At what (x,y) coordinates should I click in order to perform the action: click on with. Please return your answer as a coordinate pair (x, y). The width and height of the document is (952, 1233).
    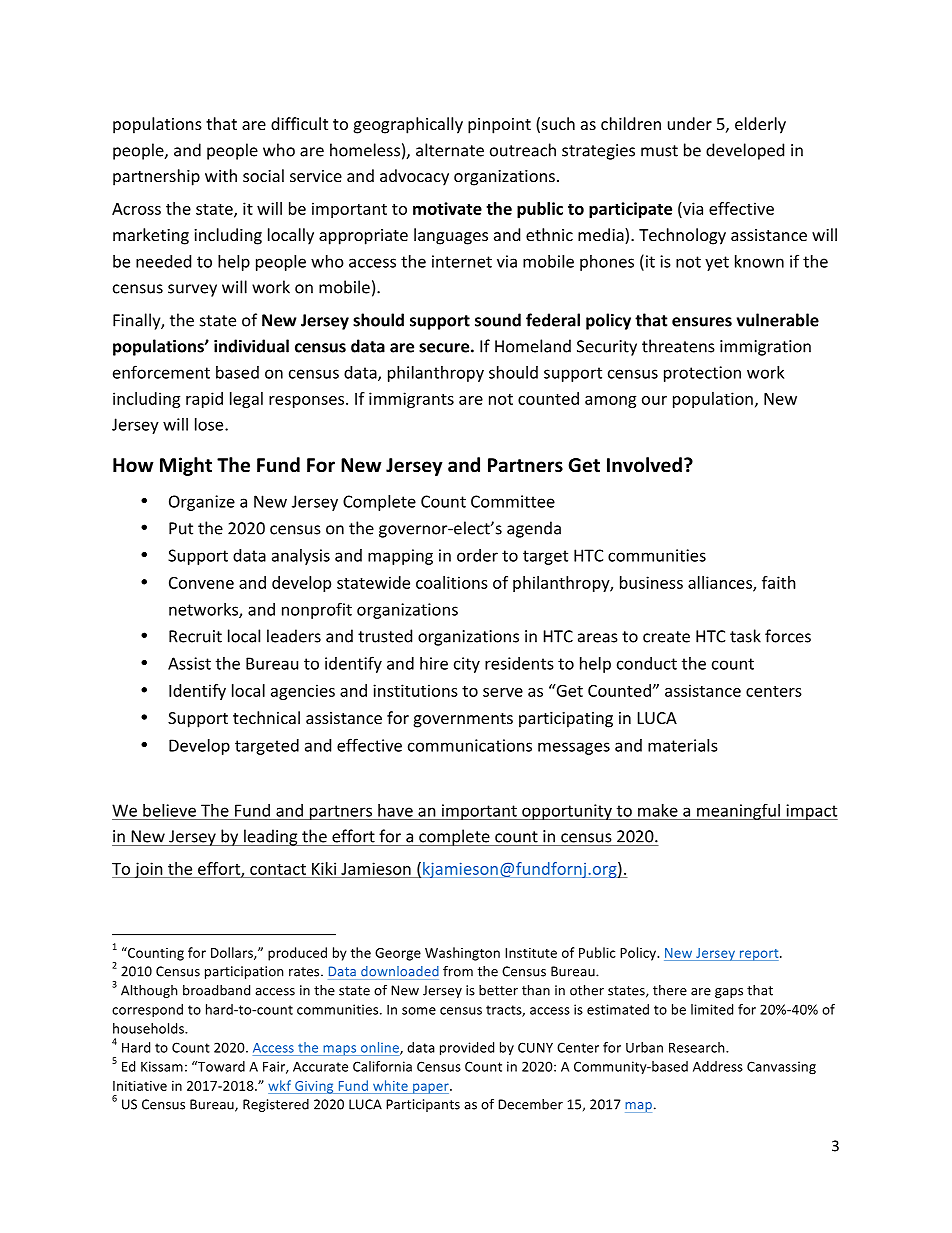
    Looking at the image, I should click on (221, 175).
